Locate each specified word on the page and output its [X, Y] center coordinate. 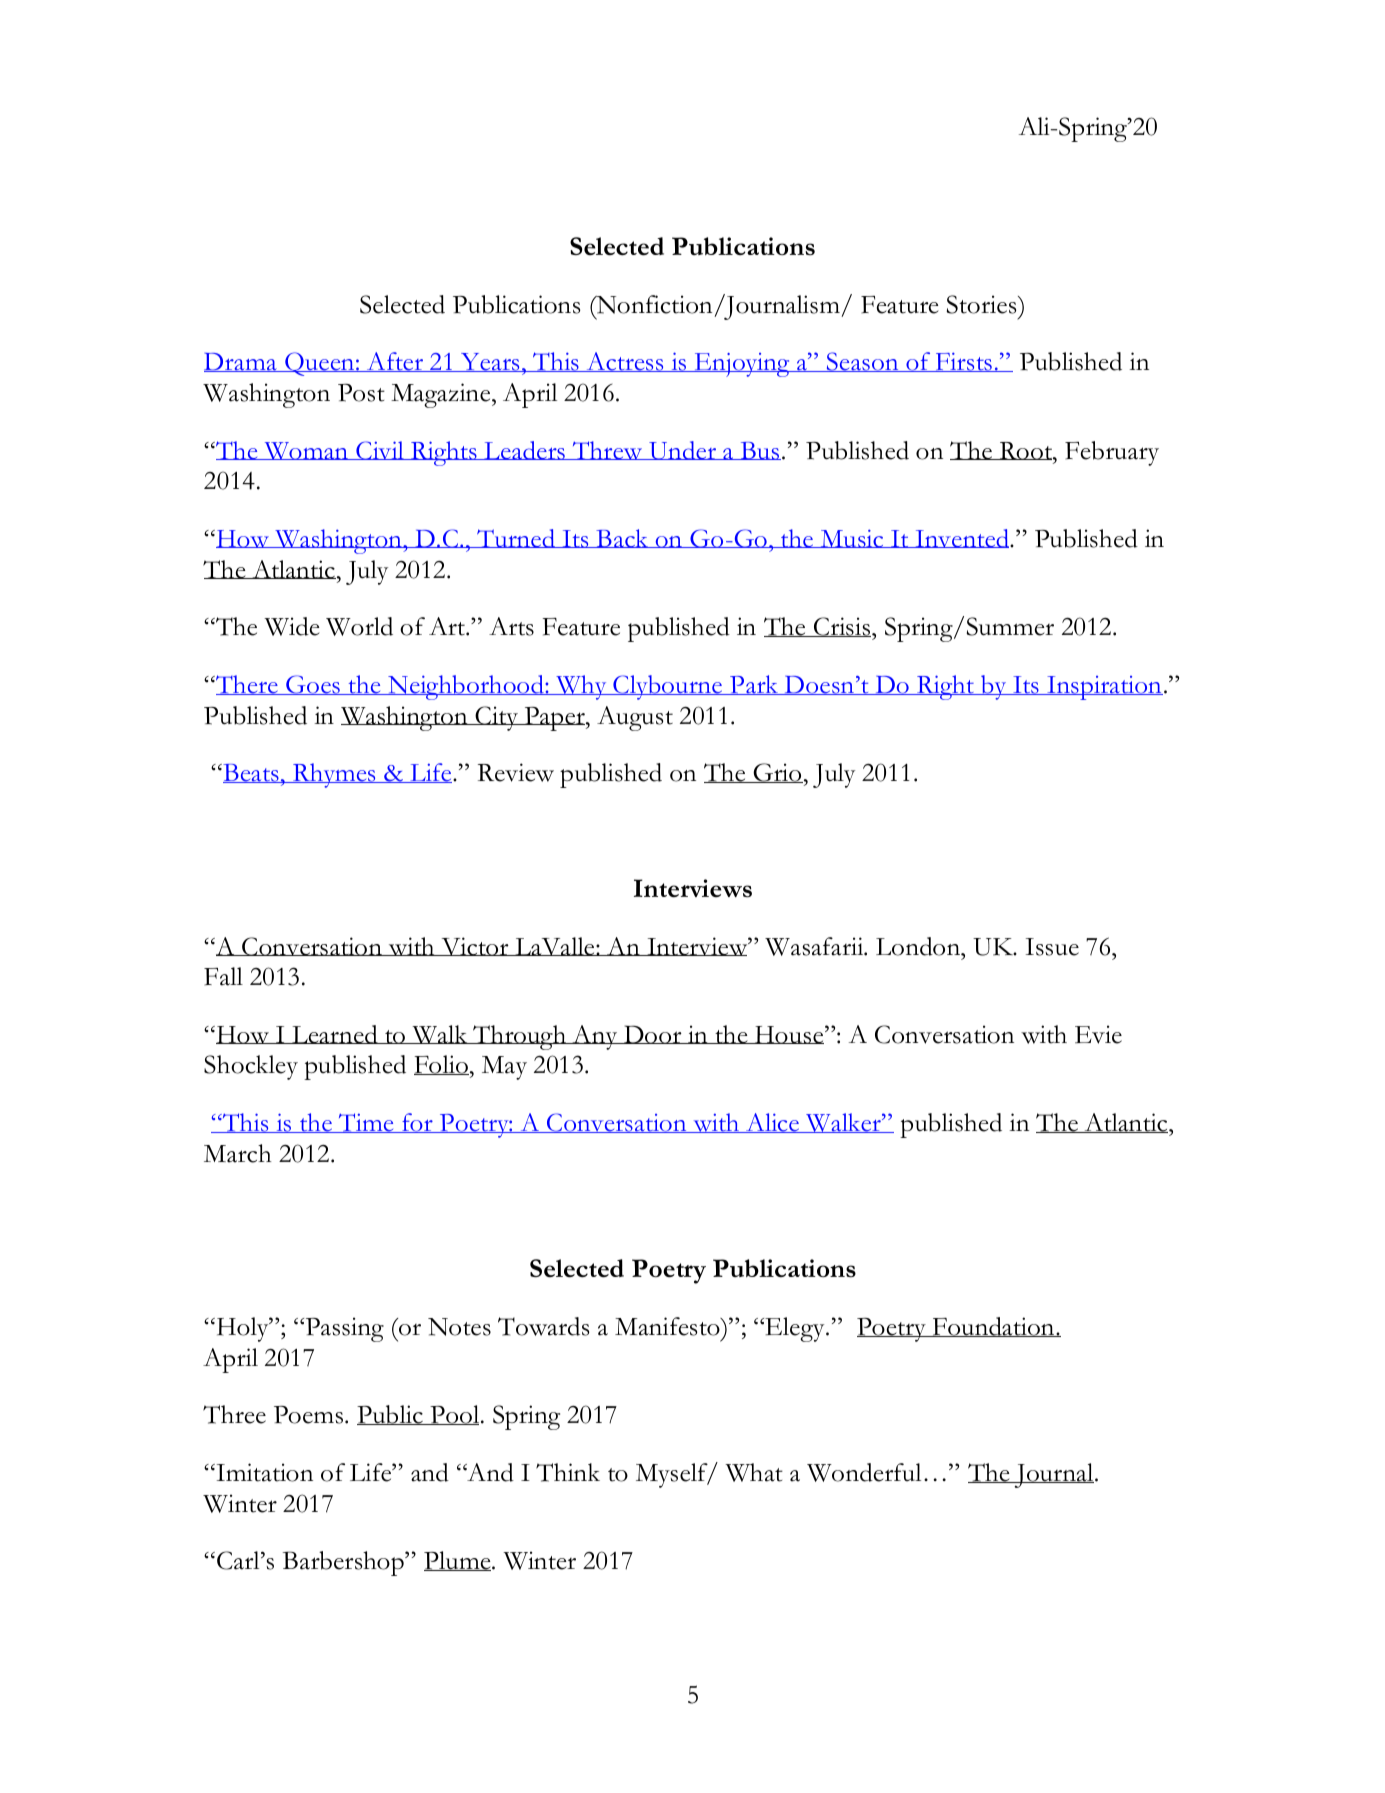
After [395, 362]
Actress [625, 362]
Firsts [963, 362]
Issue [1052, 947]
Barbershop [344, 1563]
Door [653, 1034]
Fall [223, 976]
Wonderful [864, 1472]
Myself [673, 1475]
